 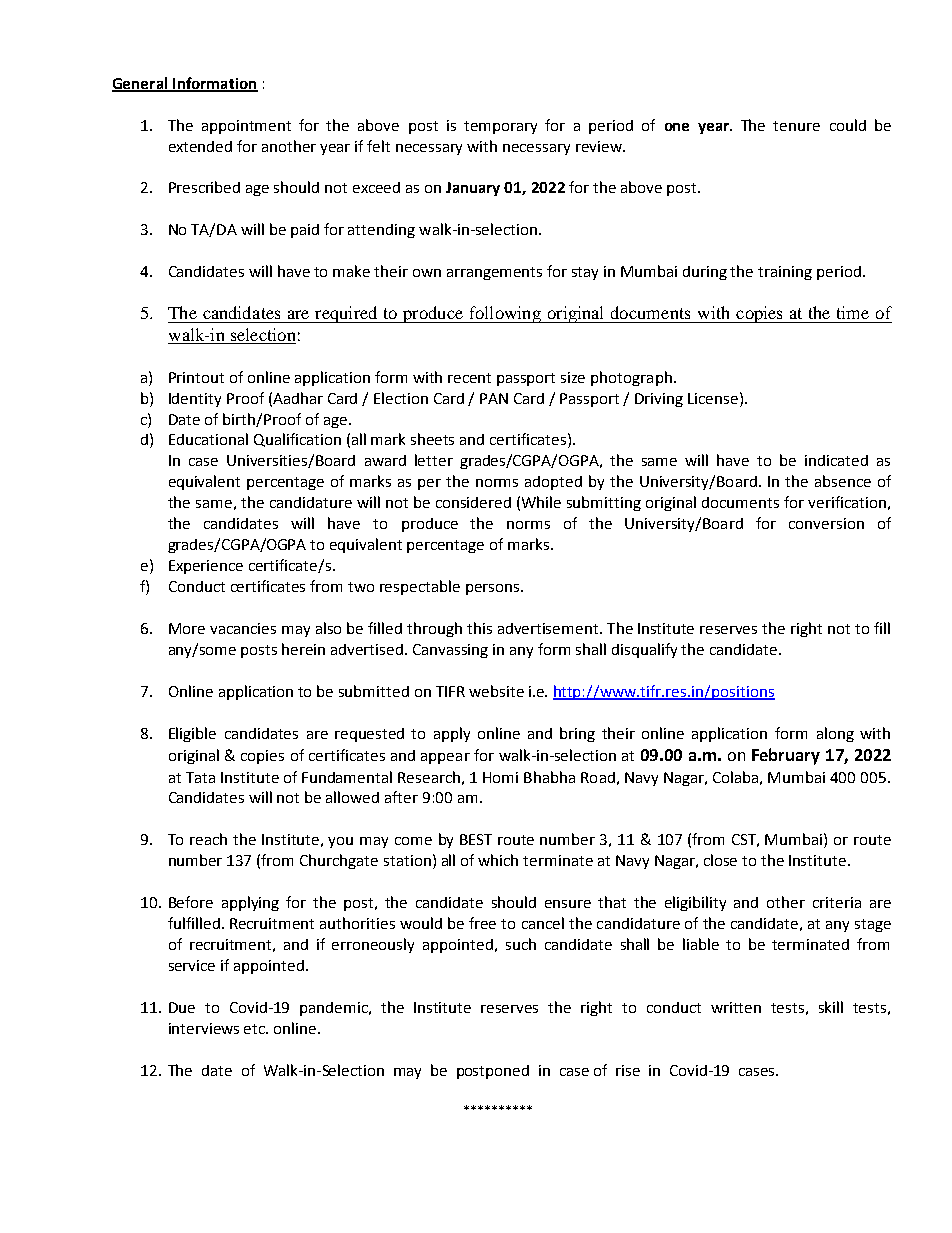 I want to click on Homi, so click(x=500, y=777).
